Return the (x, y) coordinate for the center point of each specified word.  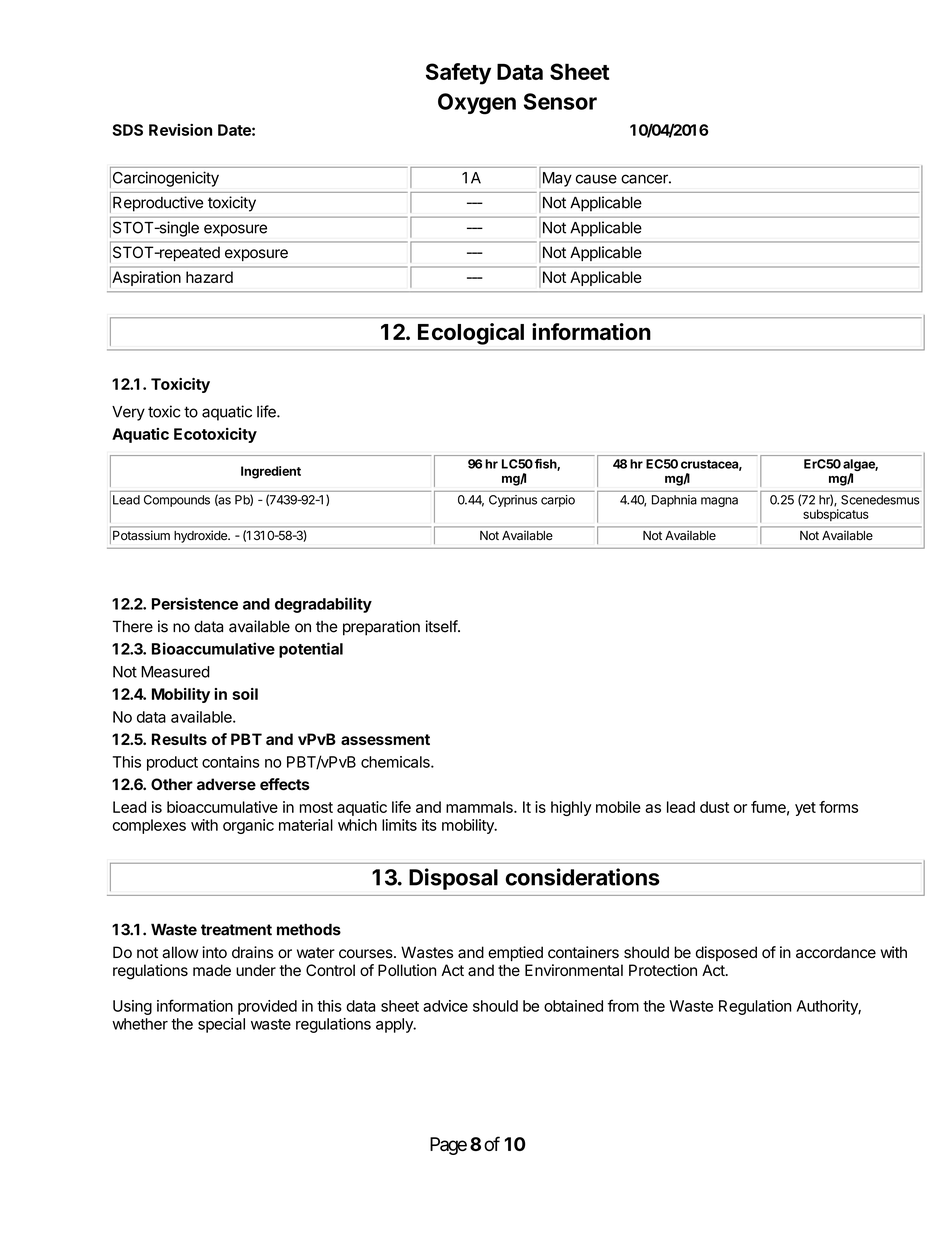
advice (445, 1006)
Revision (180, 130)
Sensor (560, 101)
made (212, 970)
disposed (726, 953)
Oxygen (477, 104)
